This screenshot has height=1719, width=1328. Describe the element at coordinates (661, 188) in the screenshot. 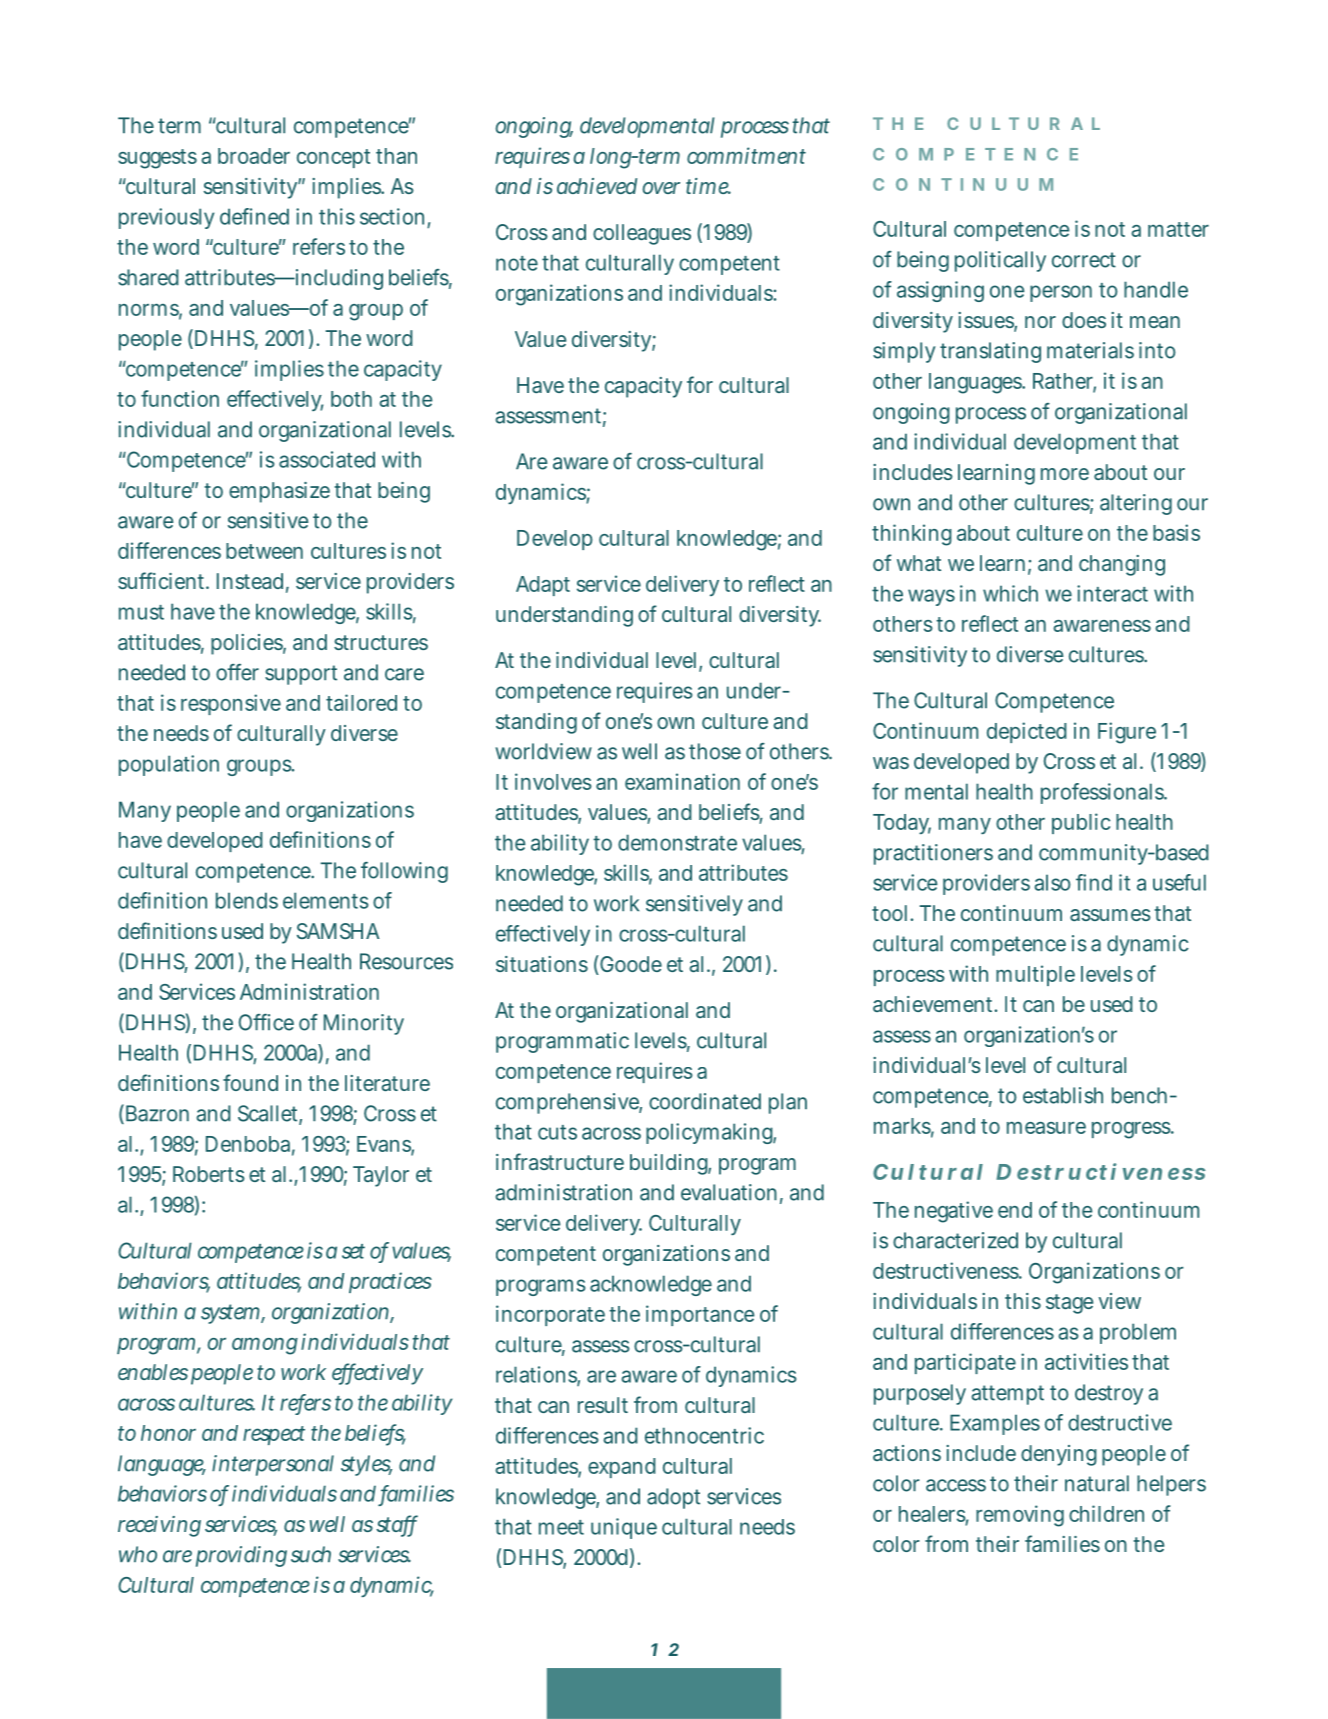

I see `over` at that location.
